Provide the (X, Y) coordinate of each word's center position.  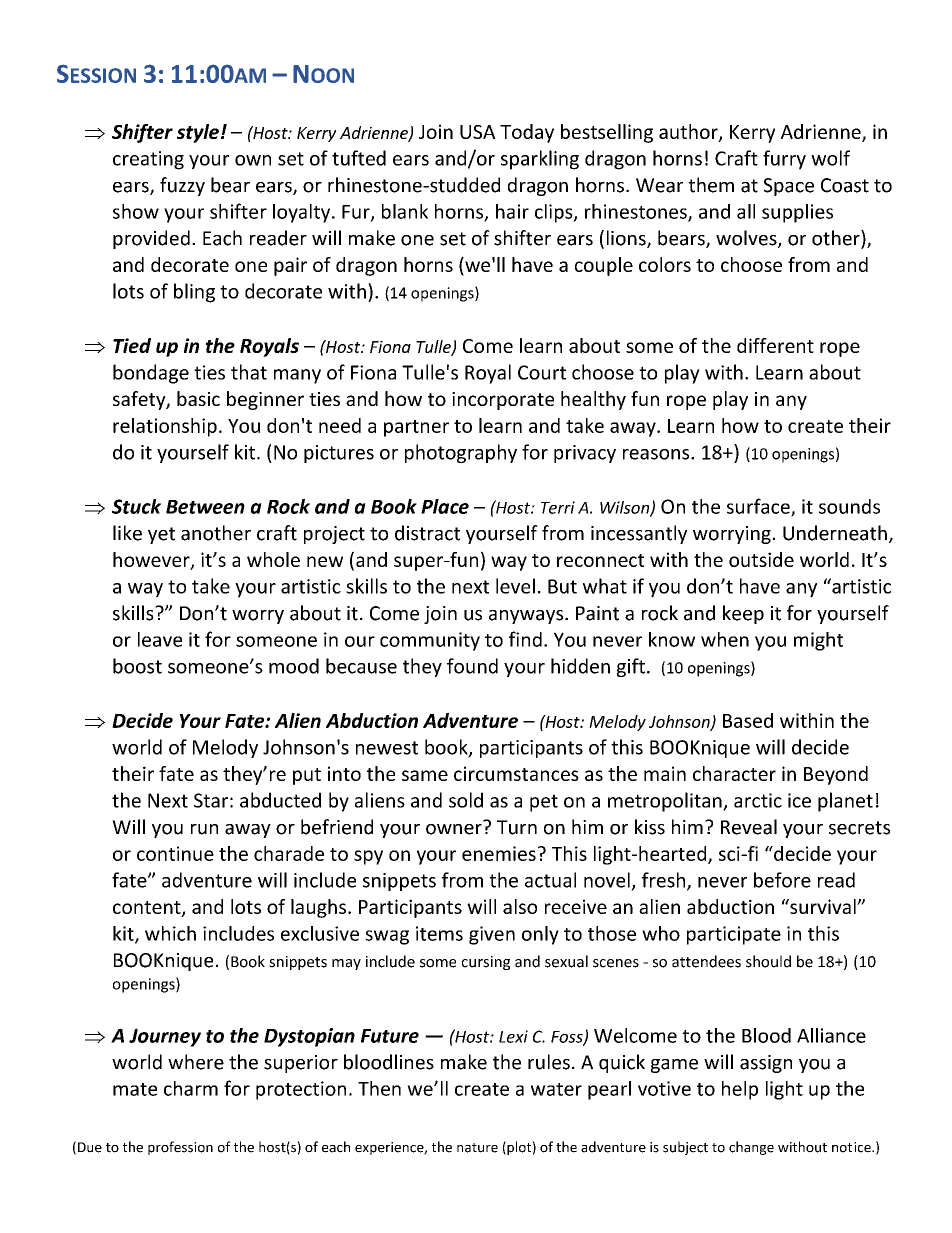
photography (461, 453)
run (204, 829)
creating (148, 160)
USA (477, 132)
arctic (758, 800)
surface (759, 507)
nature (477, 1148)
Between (205, 507)
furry (784, 160)
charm (191, 1088)
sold (466, 800)
